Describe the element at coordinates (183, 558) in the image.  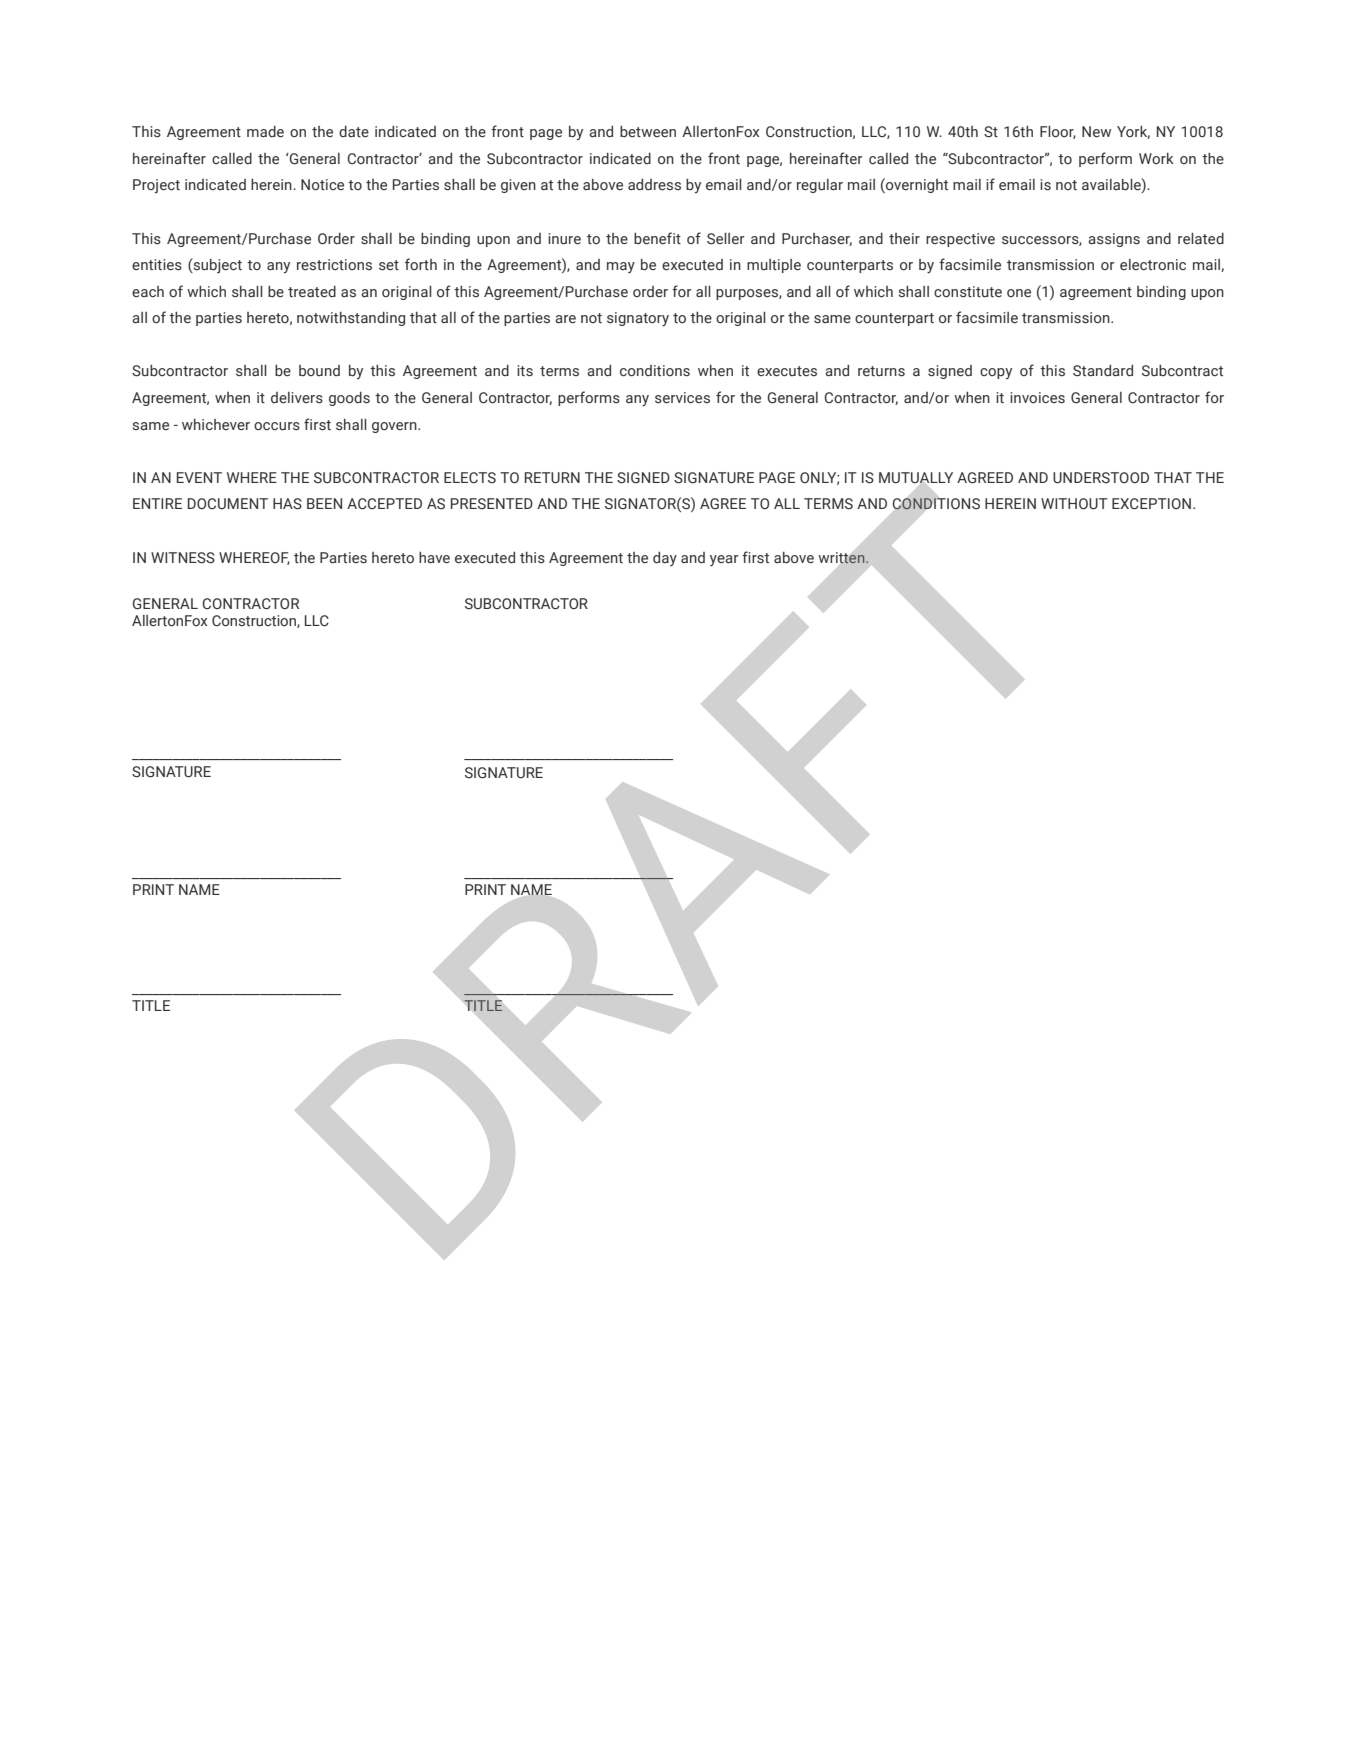
I see `WITNESS` at that location.
